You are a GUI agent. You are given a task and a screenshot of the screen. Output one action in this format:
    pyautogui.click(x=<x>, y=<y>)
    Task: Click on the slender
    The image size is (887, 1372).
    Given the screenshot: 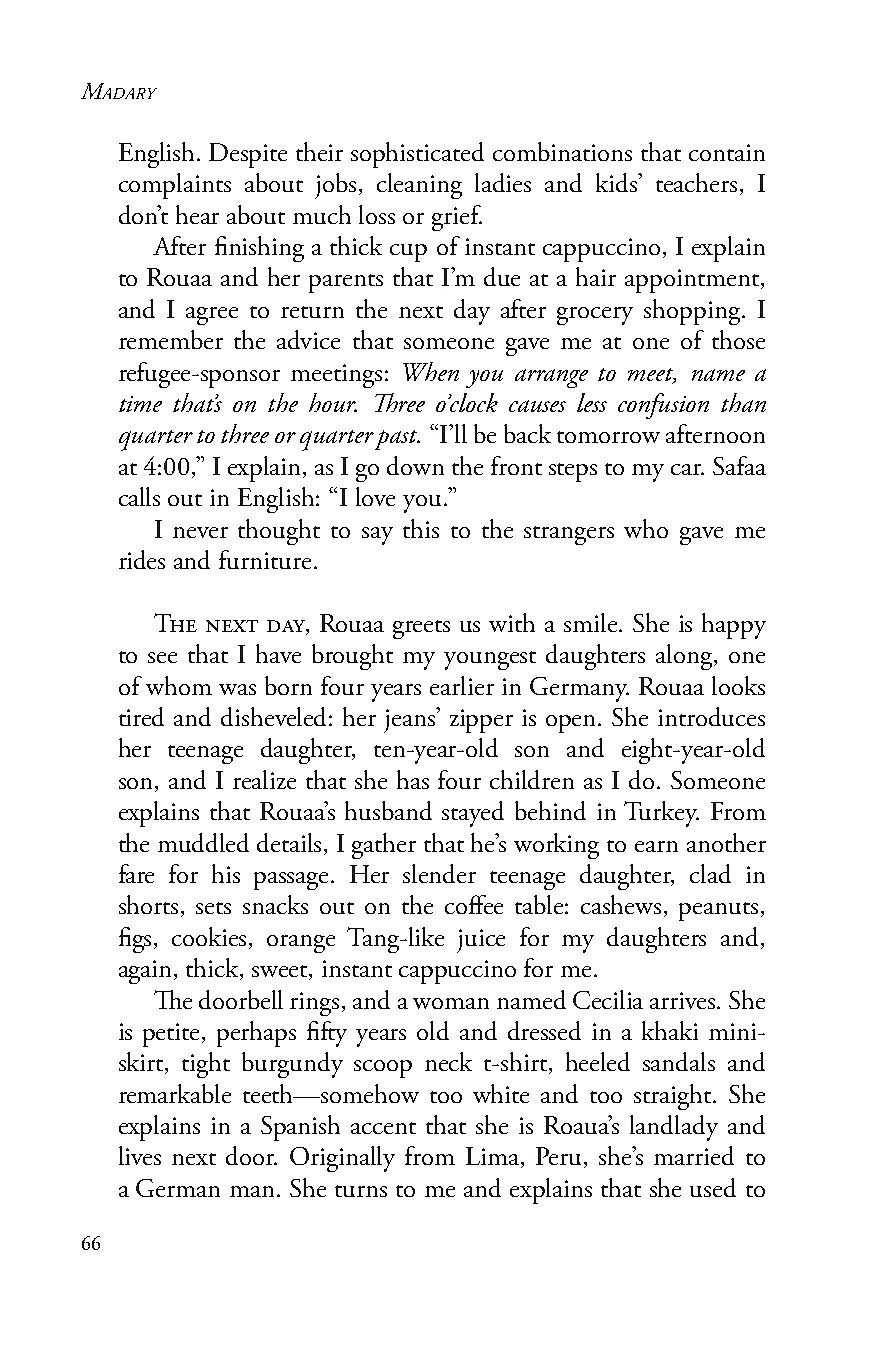 What is the action you would take?
    pyautogui.click(x=439, y=873)
